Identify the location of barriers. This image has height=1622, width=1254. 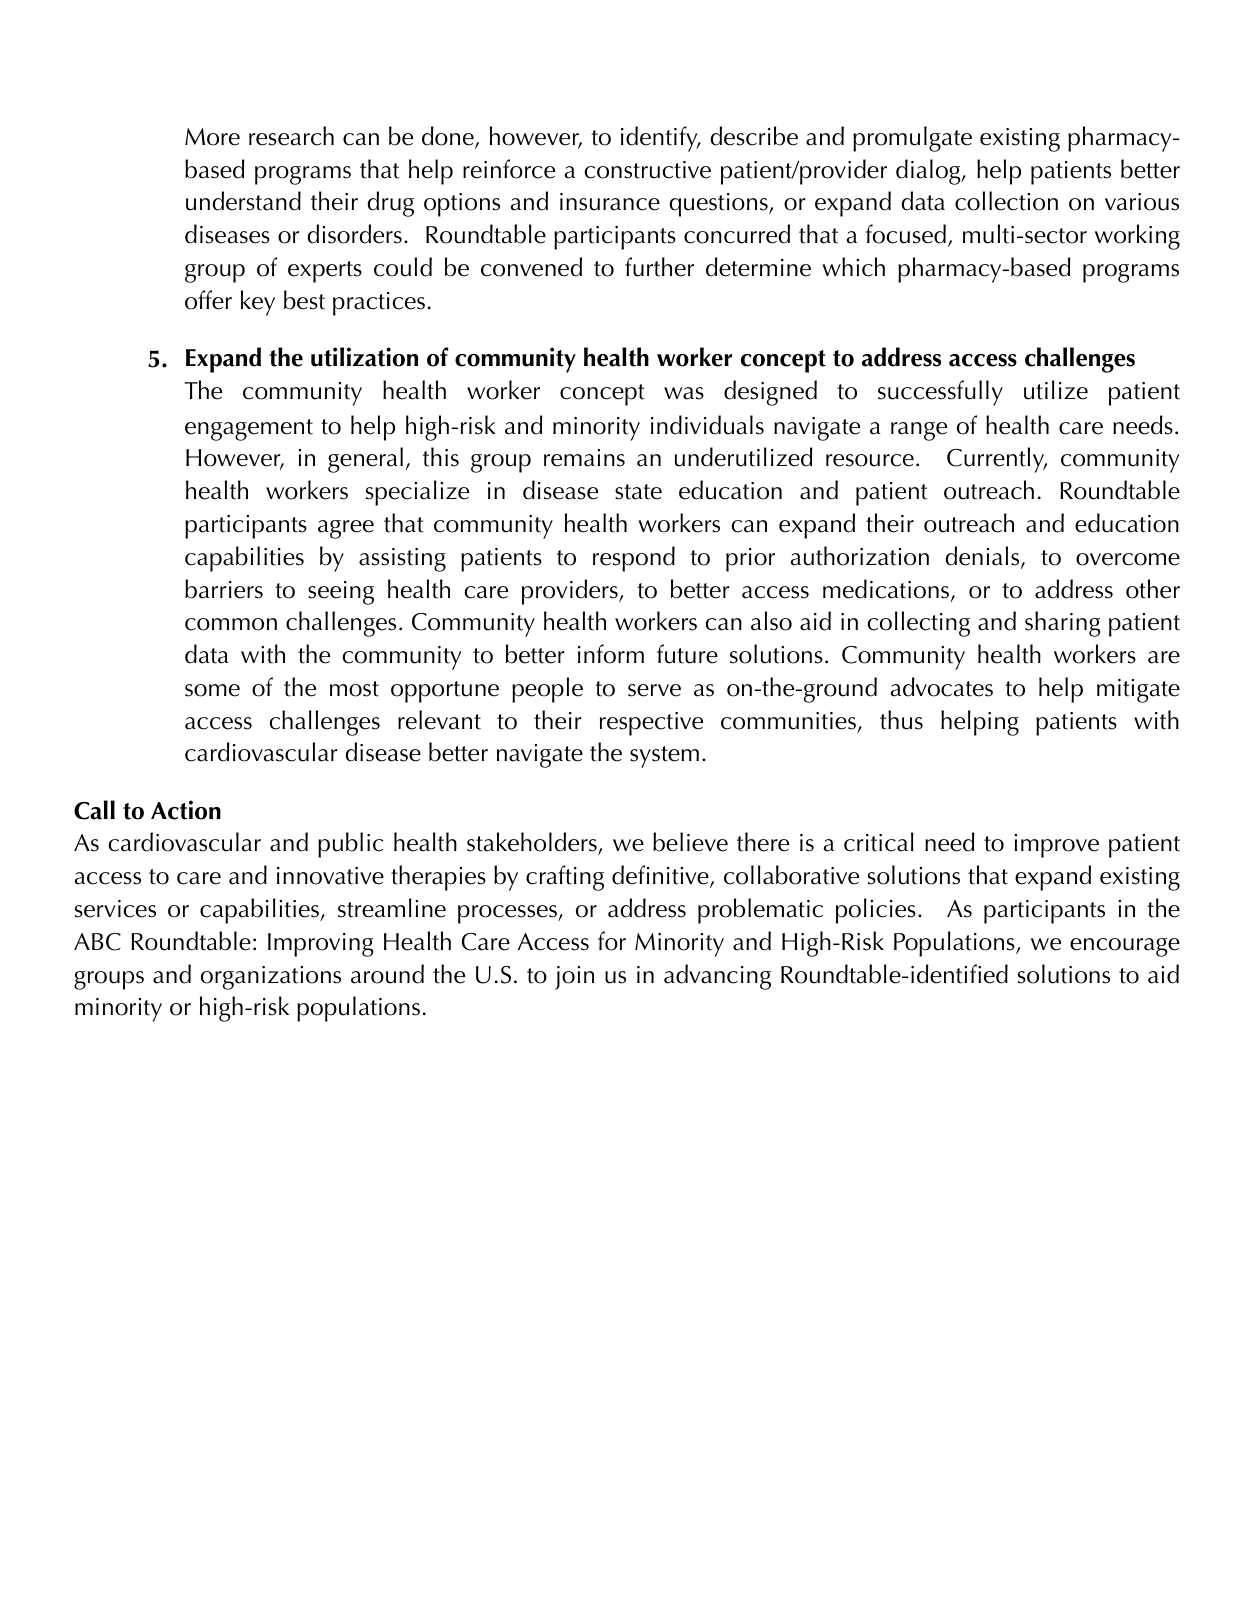
(224, 589).
